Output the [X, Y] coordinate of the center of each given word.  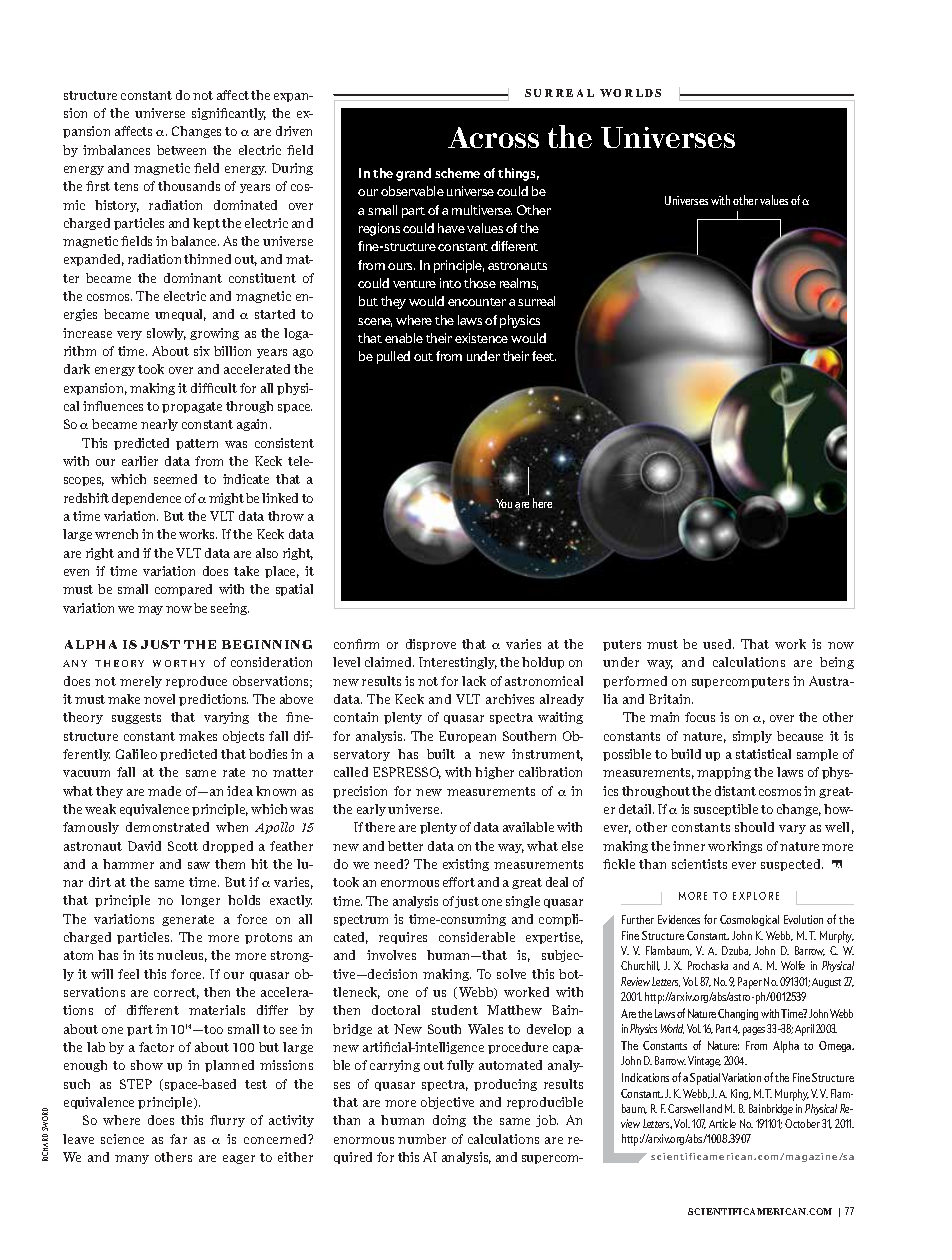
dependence [146, 499]
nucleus [182, 956]
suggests [136, 718]
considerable [477, 937]
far [178, 1139]
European [467, 737]
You [503, 505]
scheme [457, 173]
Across [493, 137]
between [181, 150]
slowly [166, 334]
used [718, 644]
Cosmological [749, 920]
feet [544, 356]
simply [752, 737]
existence [481, 338]
